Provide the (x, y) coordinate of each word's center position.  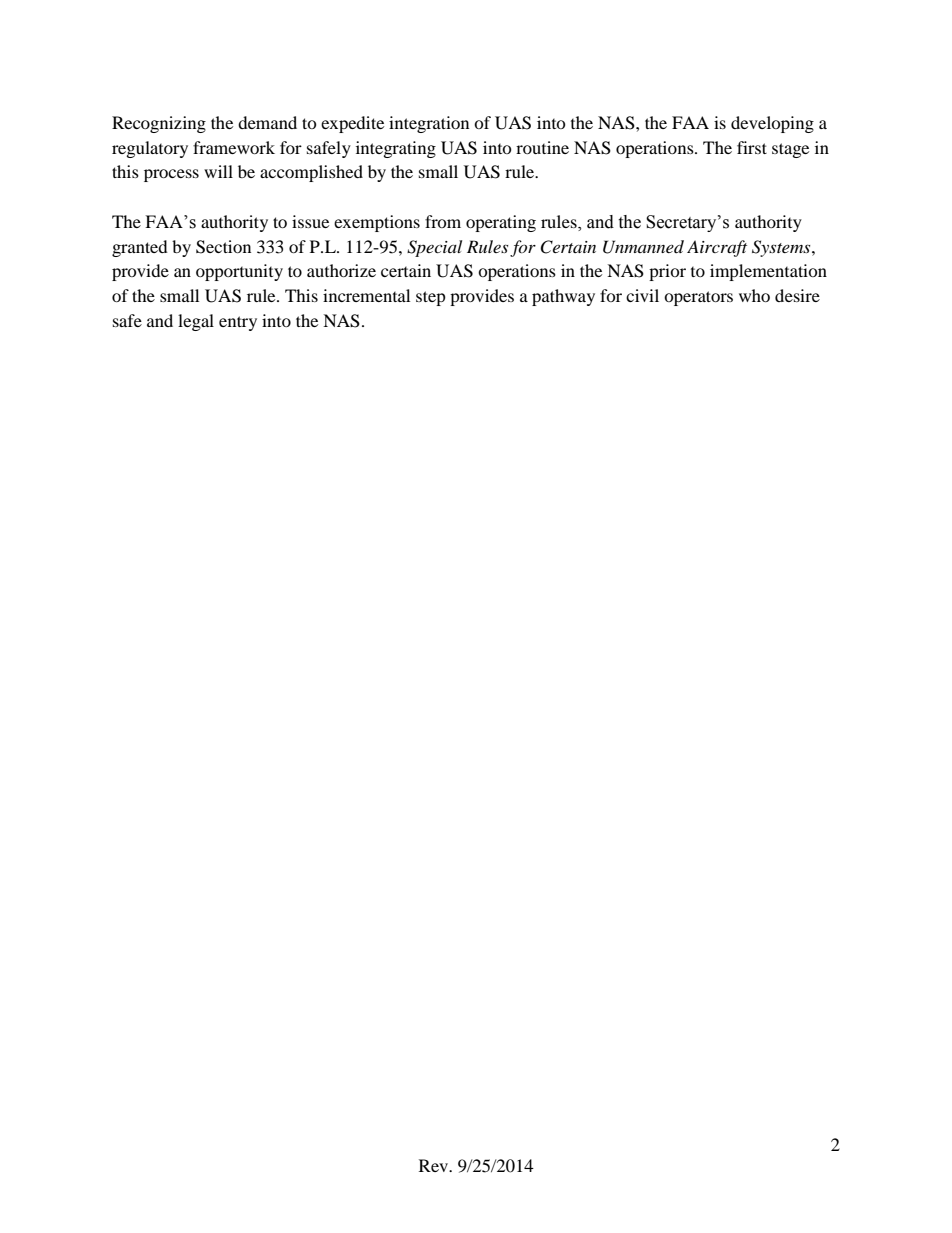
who (754, 295)
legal (196, 322)
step (431, 298)
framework (234, 147)
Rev (435, 1165)
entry (238, 323)
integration (429, 124)
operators (698, 298)
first (752, 147)
